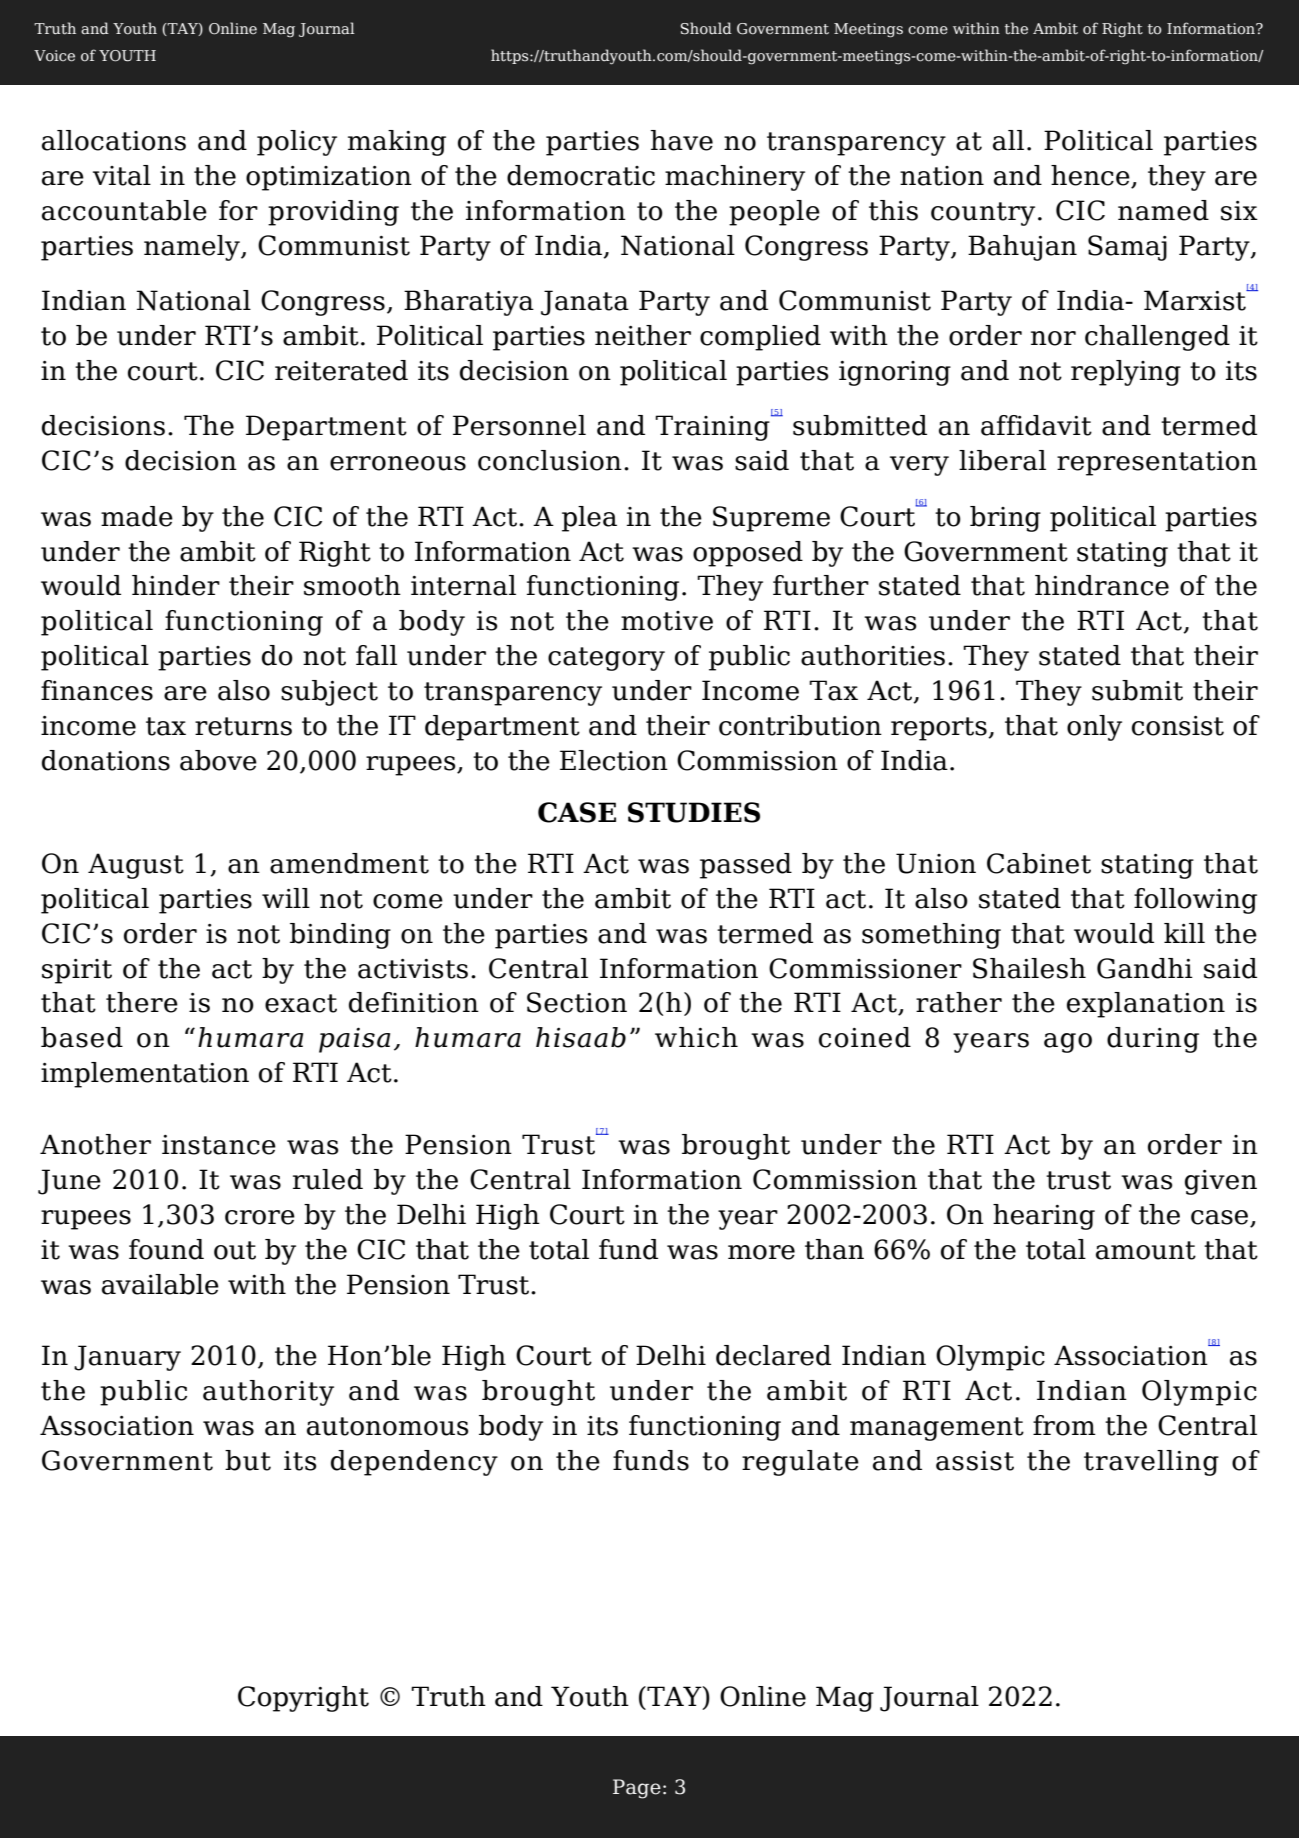 The height and width of the screenshot is (1838, 1299). What do you see at coordinates (637, 1789) in the screenshot?
I see `Page` at bounding box center [637, 1789].
